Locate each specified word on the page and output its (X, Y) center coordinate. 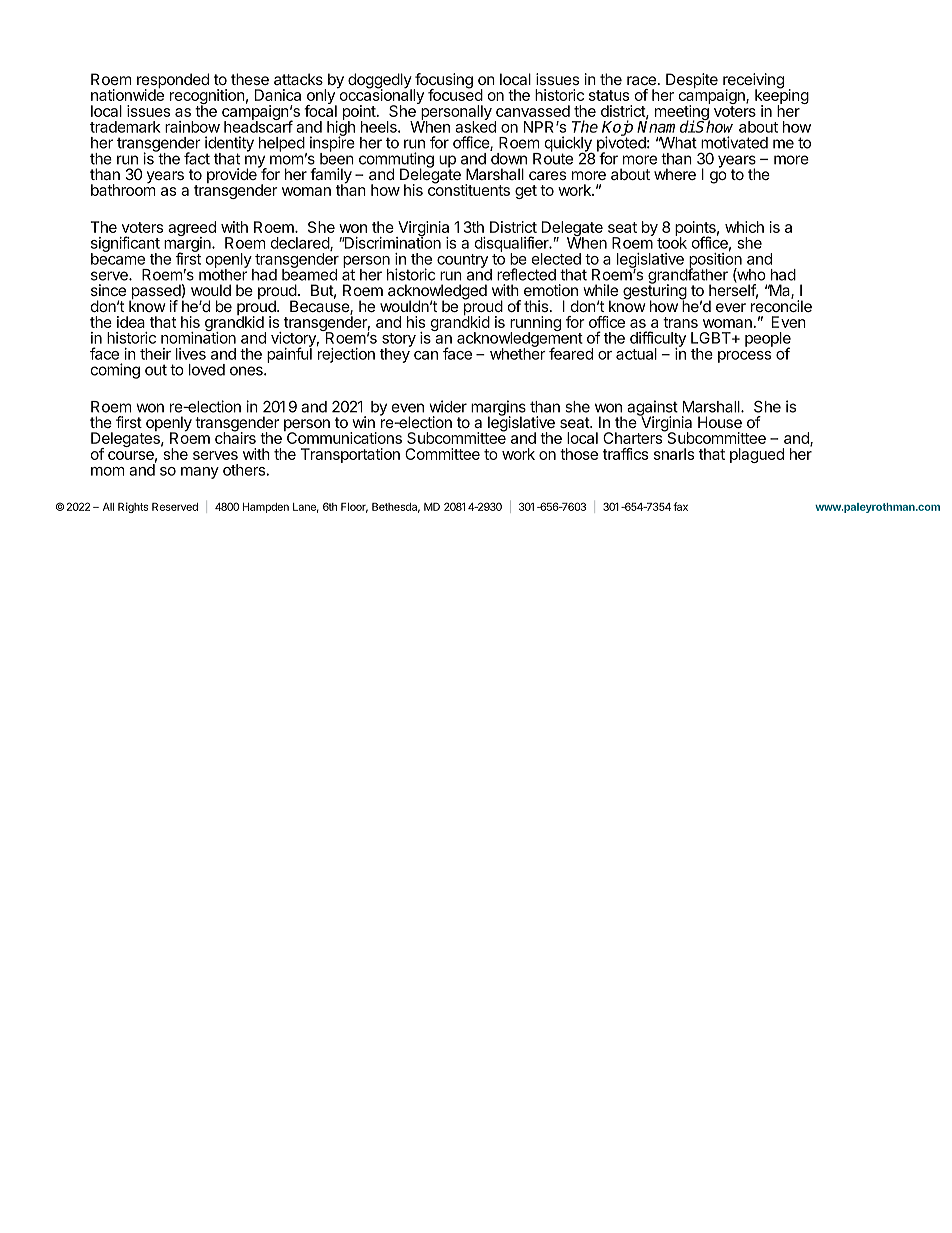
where (675, 174)
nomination (198, 337)
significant (125, 245)
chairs (235, 437)
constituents (469, 189)
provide (233, 174)
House (720, 422)
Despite (692, 80)
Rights (133, 507)
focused (455, 94)
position (714, 260)
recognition (207, 98)
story (398, 341)
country (462, 261)
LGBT (712, 338)
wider (448, 406)
